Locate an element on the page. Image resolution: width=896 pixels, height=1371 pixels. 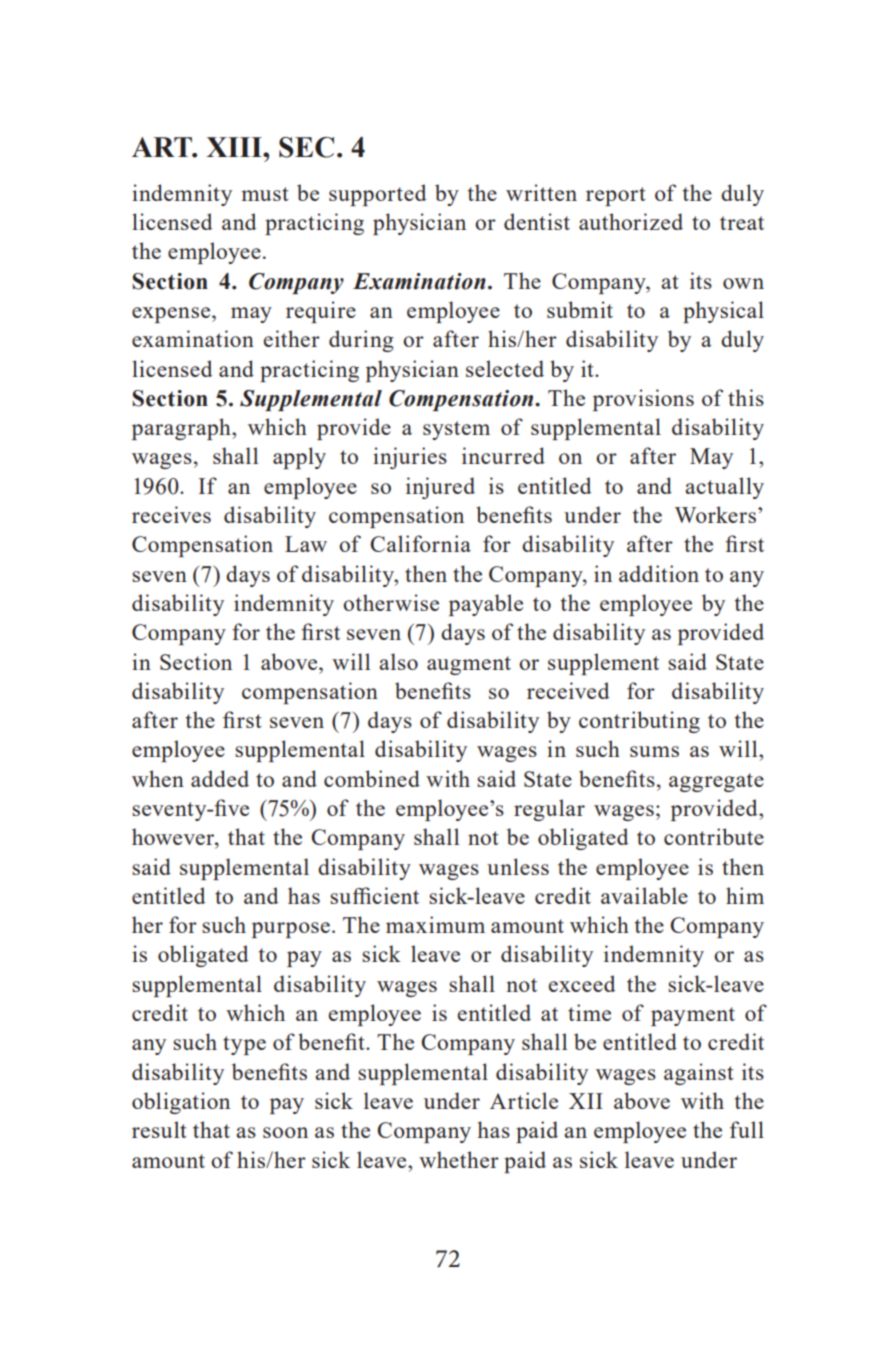
obligation is located at coordinates (181, 1103).
